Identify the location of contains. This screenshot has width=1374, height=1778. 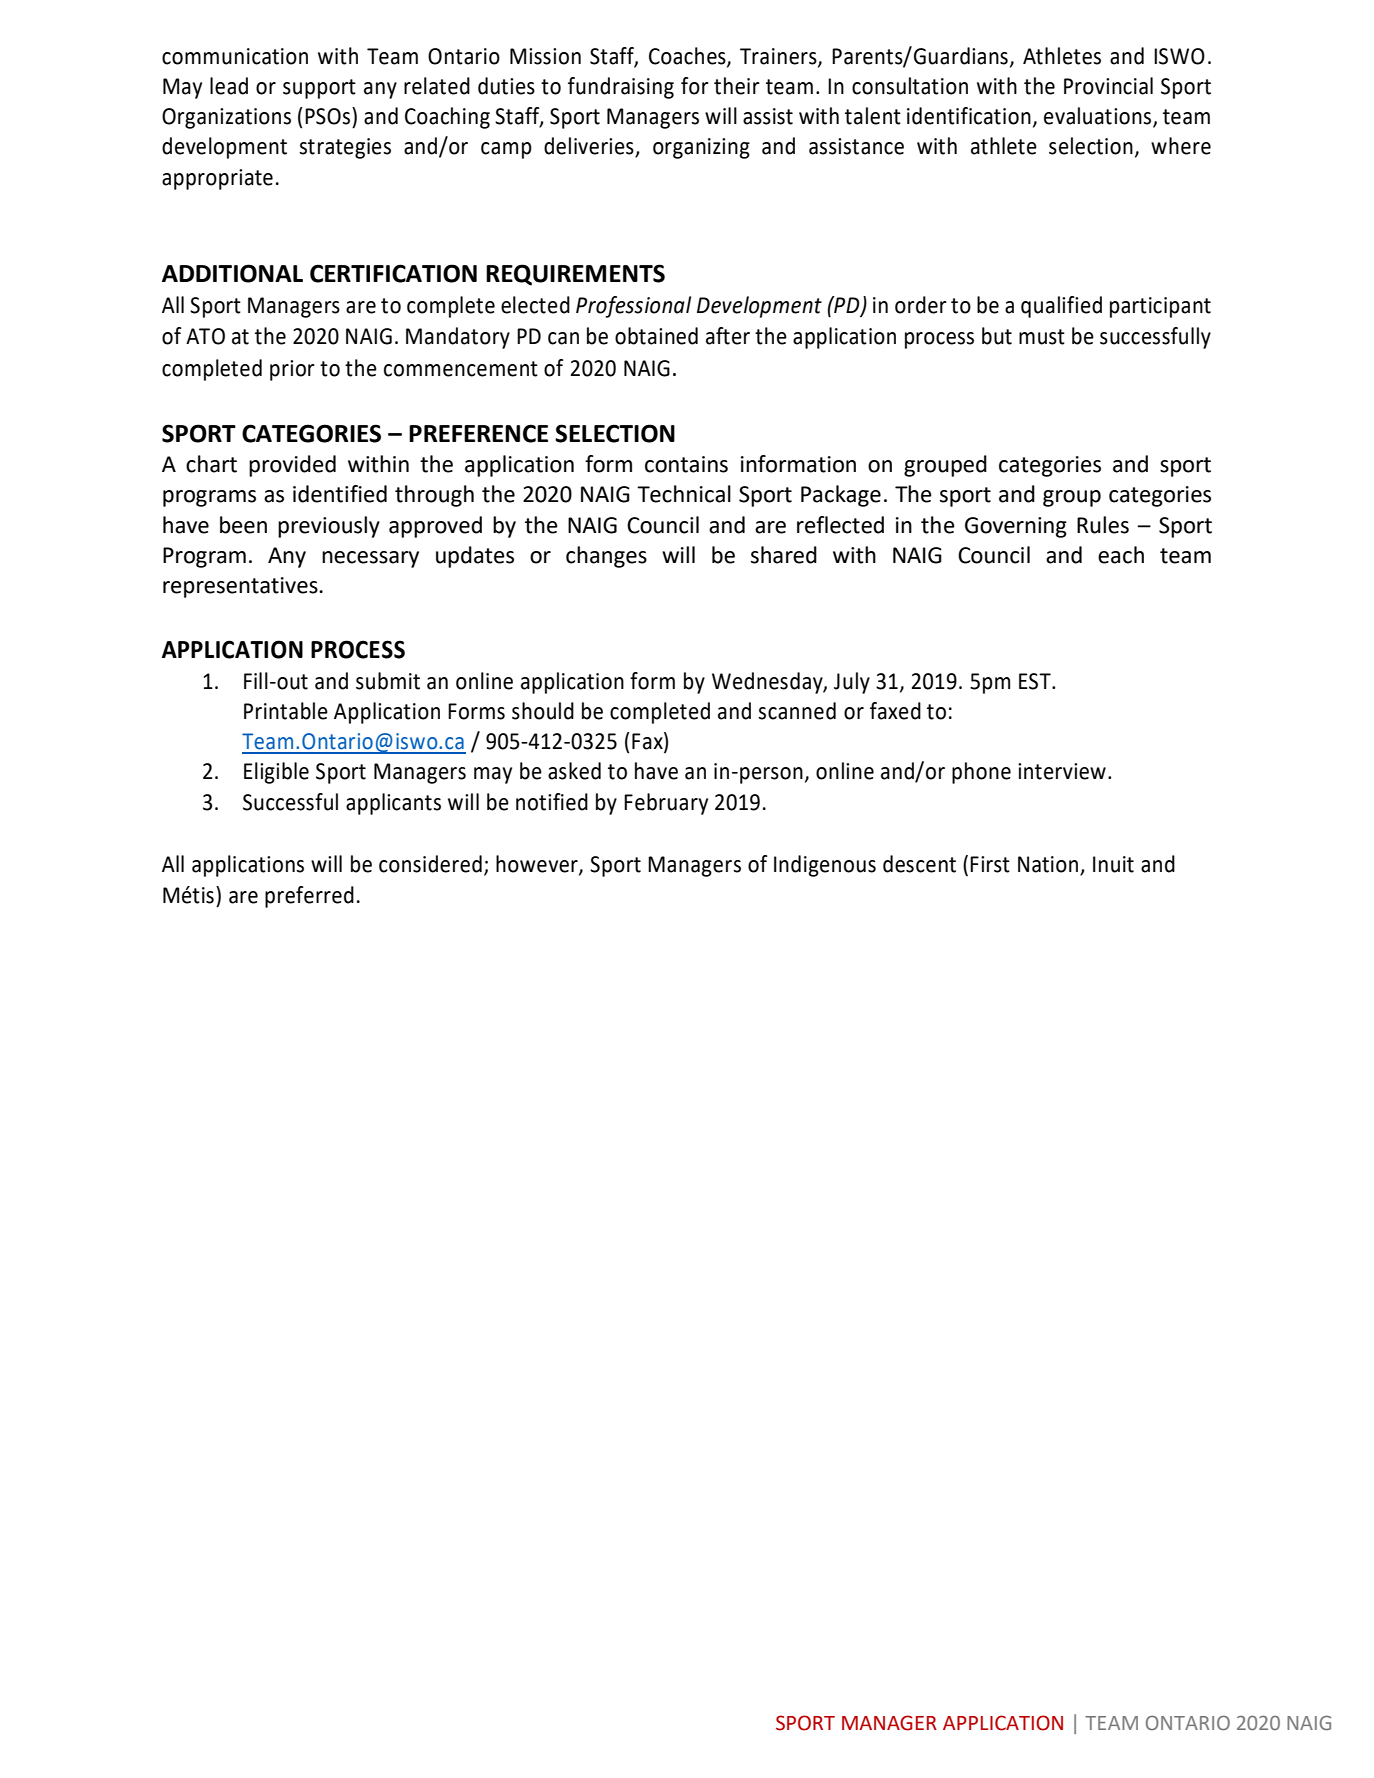
(686, 464).
